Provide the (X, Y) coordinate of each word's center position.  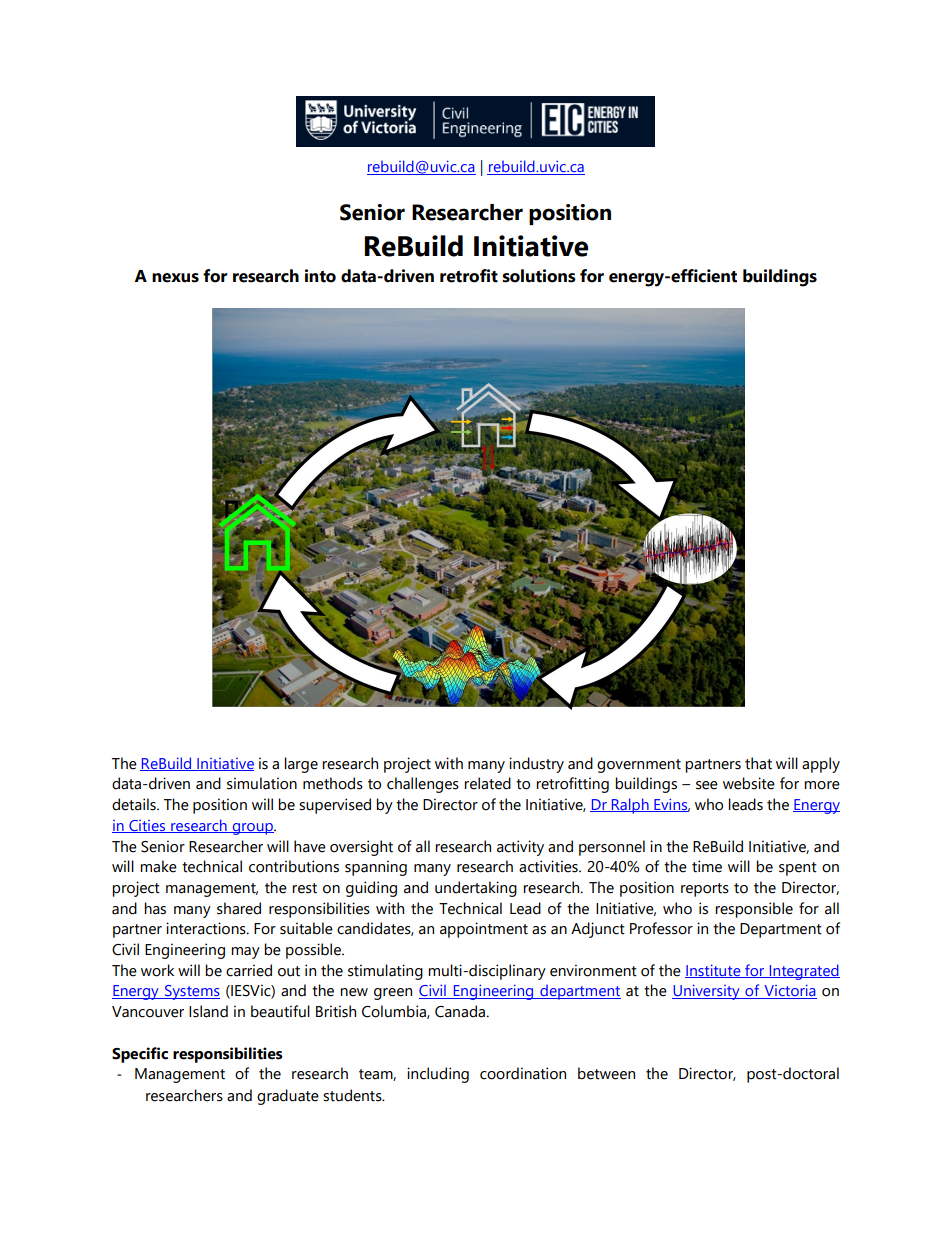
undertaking (476, 889)
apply (821, 765)
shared (239, 908)
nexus (175, 278)
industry (536, 765)
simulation (262, 783)
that (758, 763)
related (487, 783)
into (320, 276)
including (438, 1075)
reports (705, 890)
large (301, 765)
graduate (288, 1097)
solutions (539, 276)
